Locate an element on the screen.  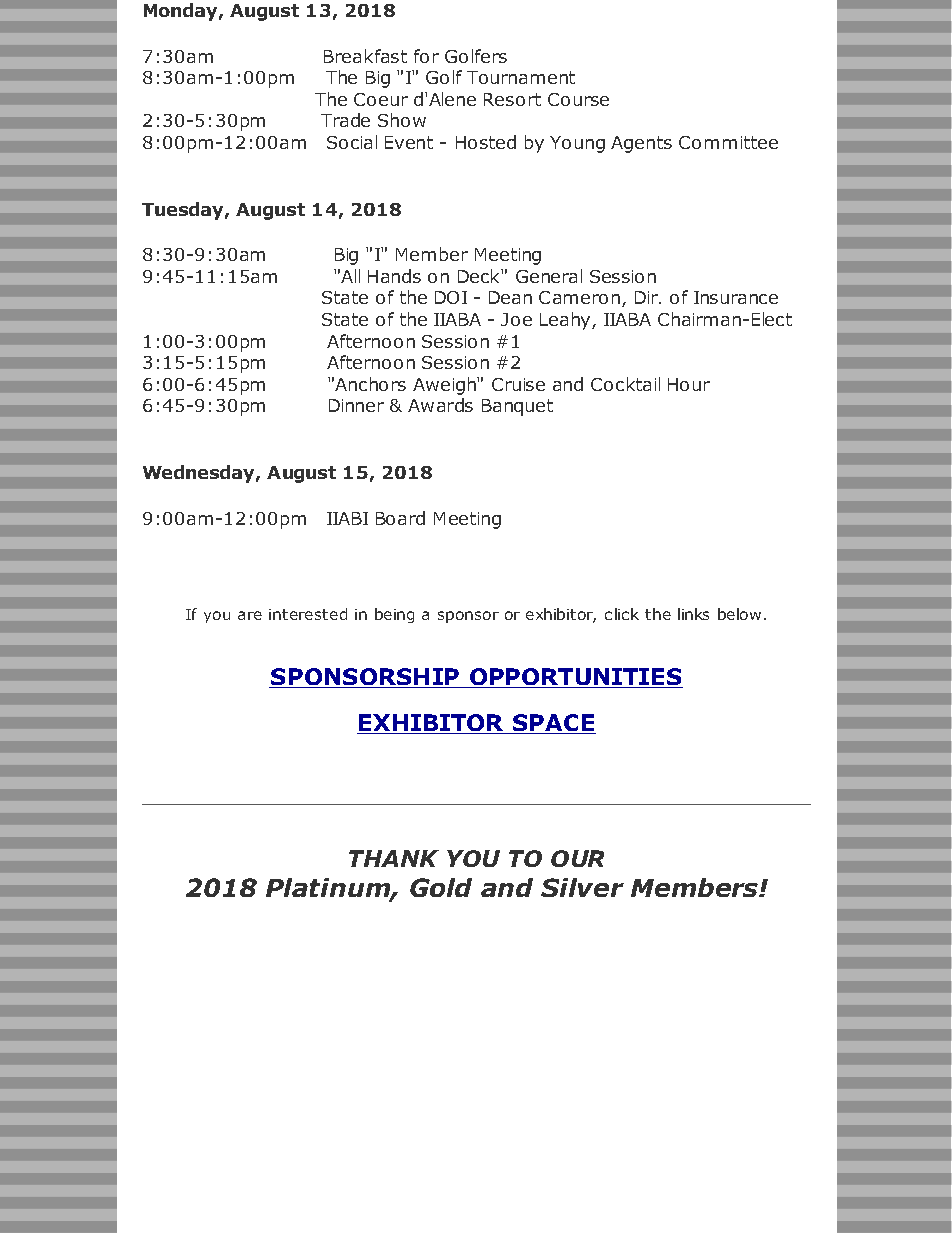
interested is located at coordinates (308, 614).
